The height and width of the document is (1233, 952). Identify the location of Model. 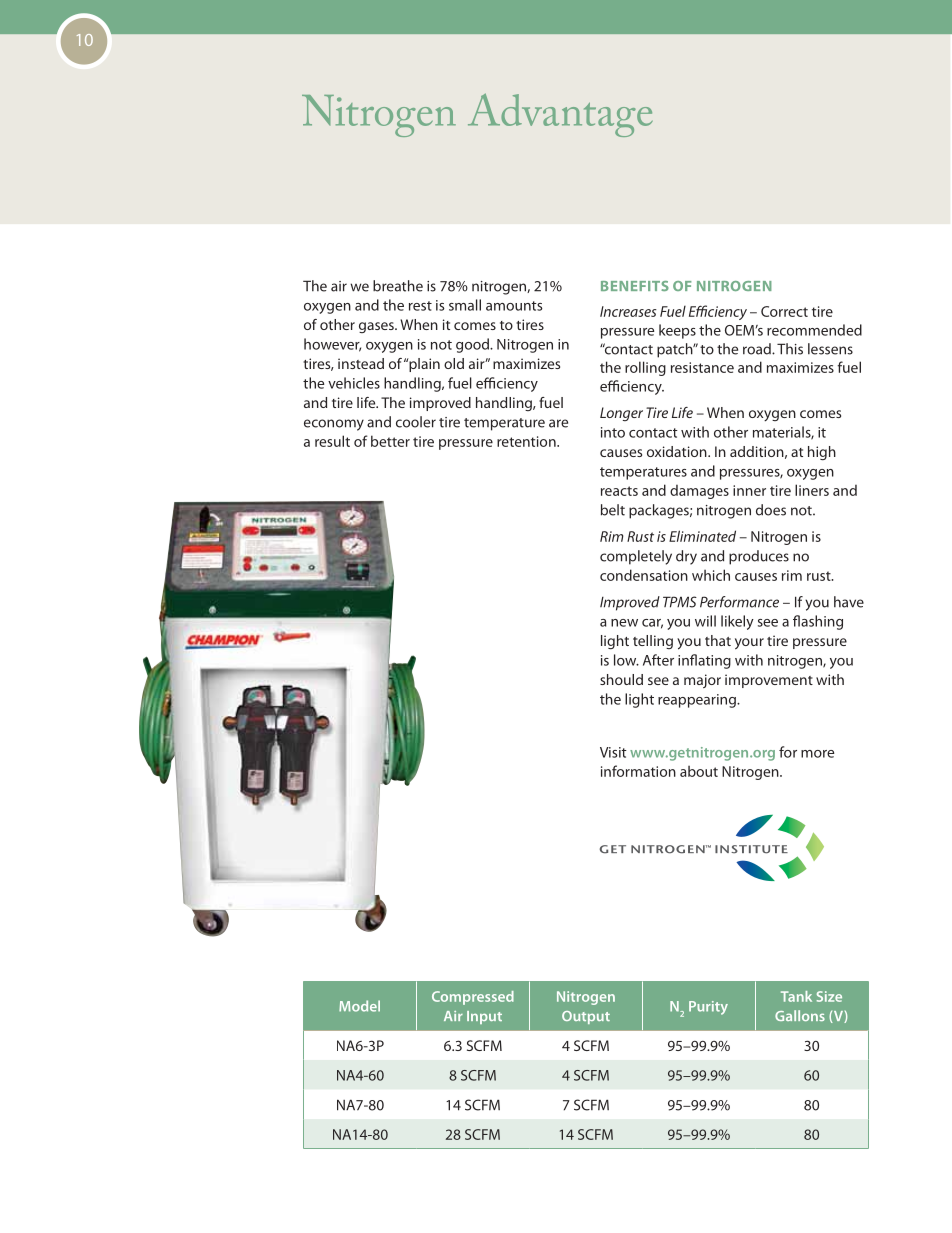
(359, 1006).
